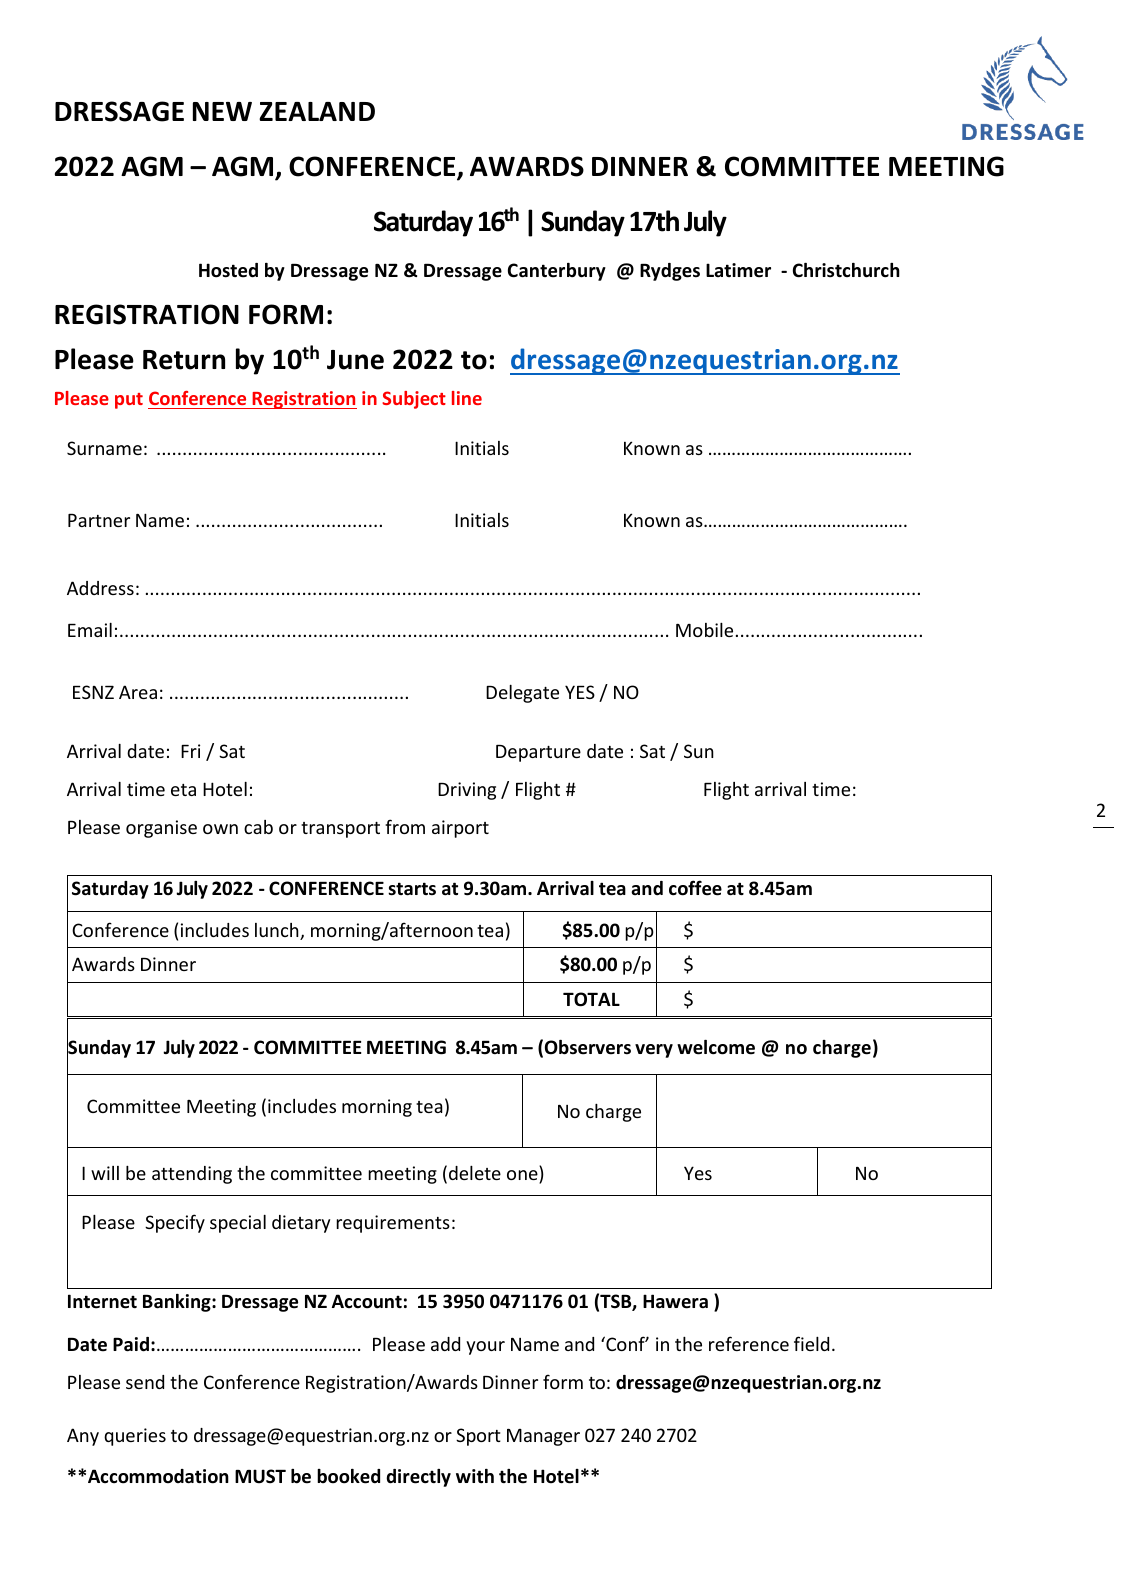  I want to click on Driving, so click(467, 791).
